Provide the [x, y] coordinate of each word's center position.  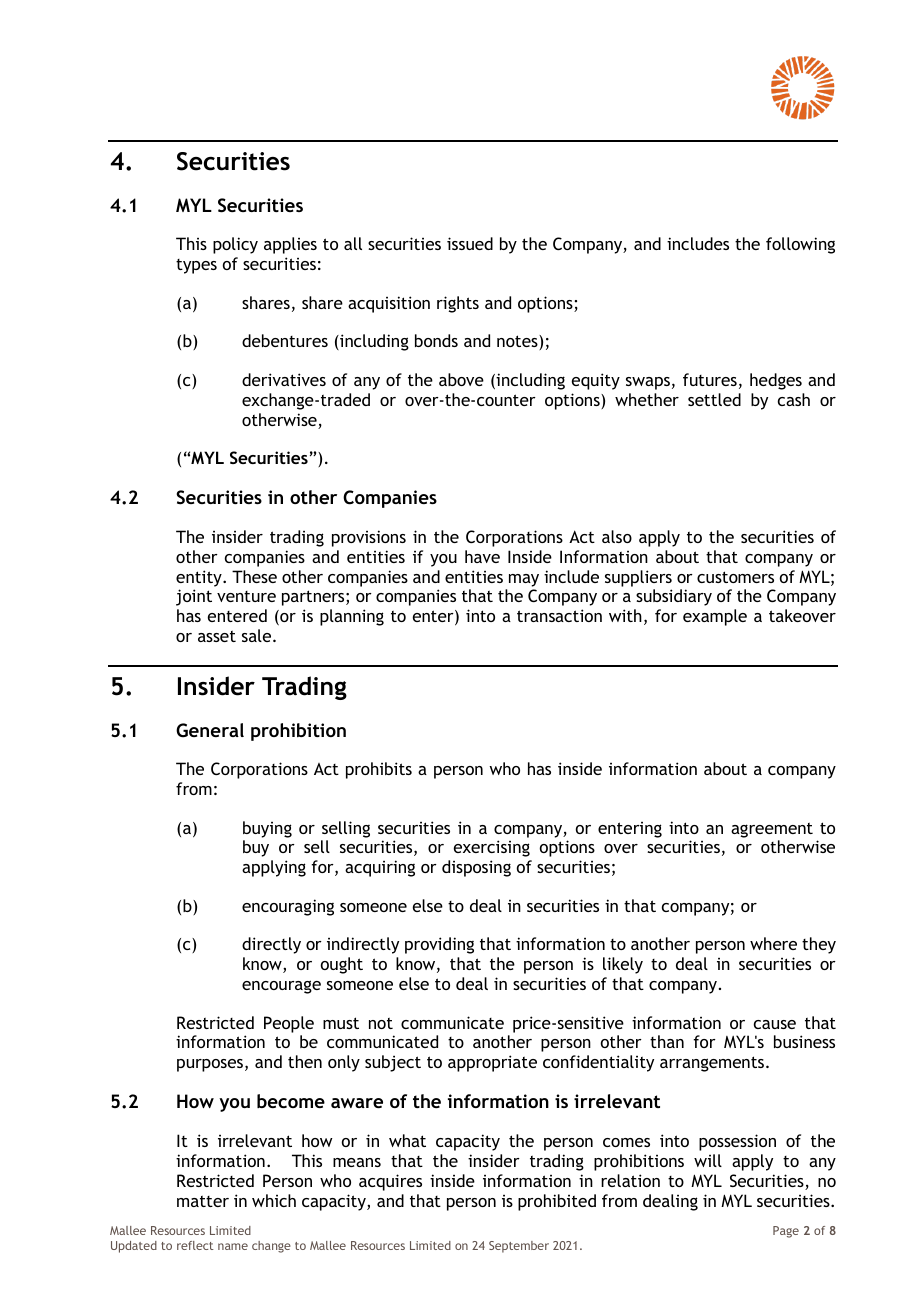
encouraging [288, 907]
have [482, 556]
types [196, 266]
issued [470, 243]
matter [203, 1201]
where [773, 943]
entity [200, 578]
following [800, 245]
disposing [476, 868]
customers [735, 577]
